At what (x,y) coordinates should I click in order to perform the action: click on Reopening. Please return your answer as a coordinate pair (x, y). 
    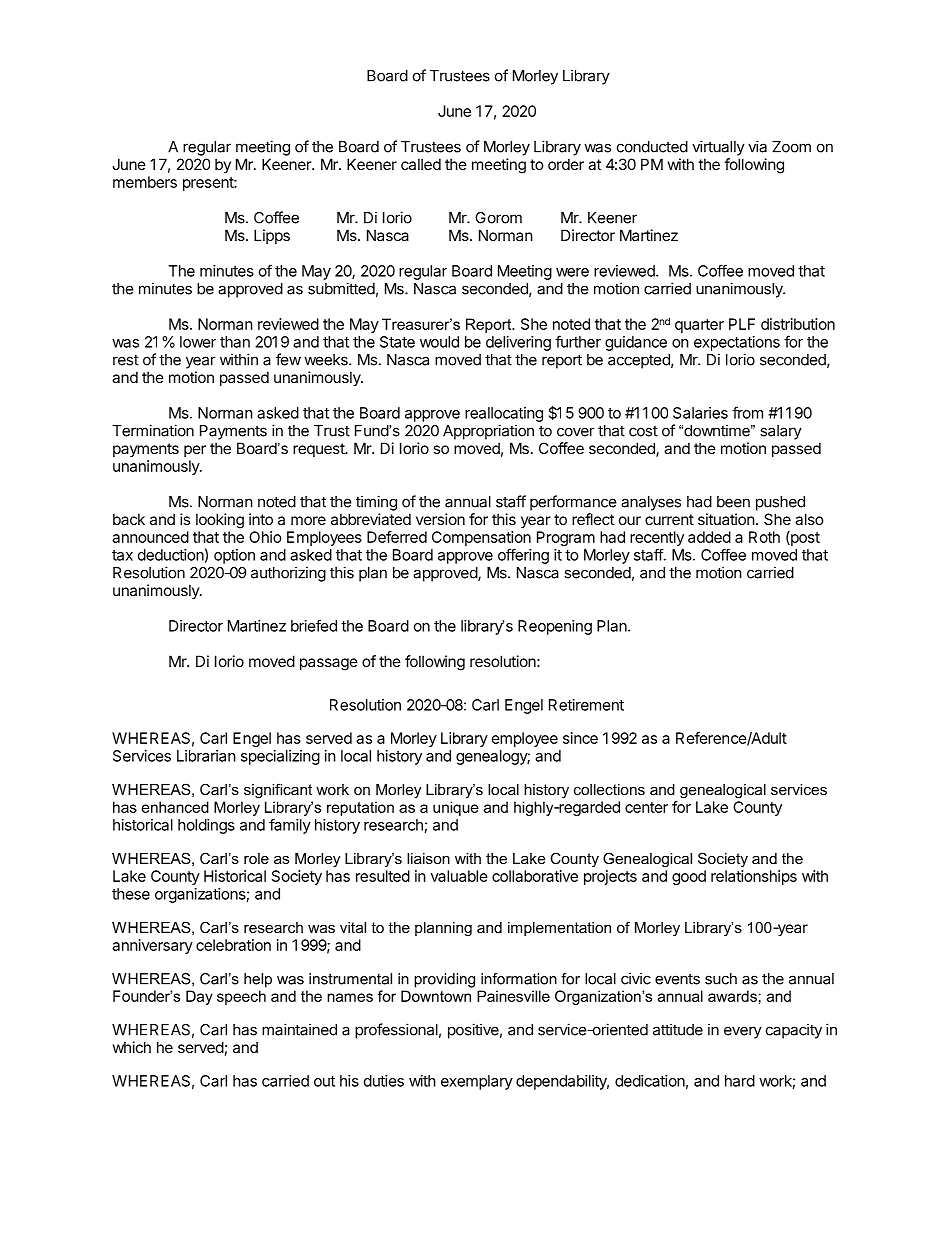
    Looking at the image, I should click on (555, 627).
